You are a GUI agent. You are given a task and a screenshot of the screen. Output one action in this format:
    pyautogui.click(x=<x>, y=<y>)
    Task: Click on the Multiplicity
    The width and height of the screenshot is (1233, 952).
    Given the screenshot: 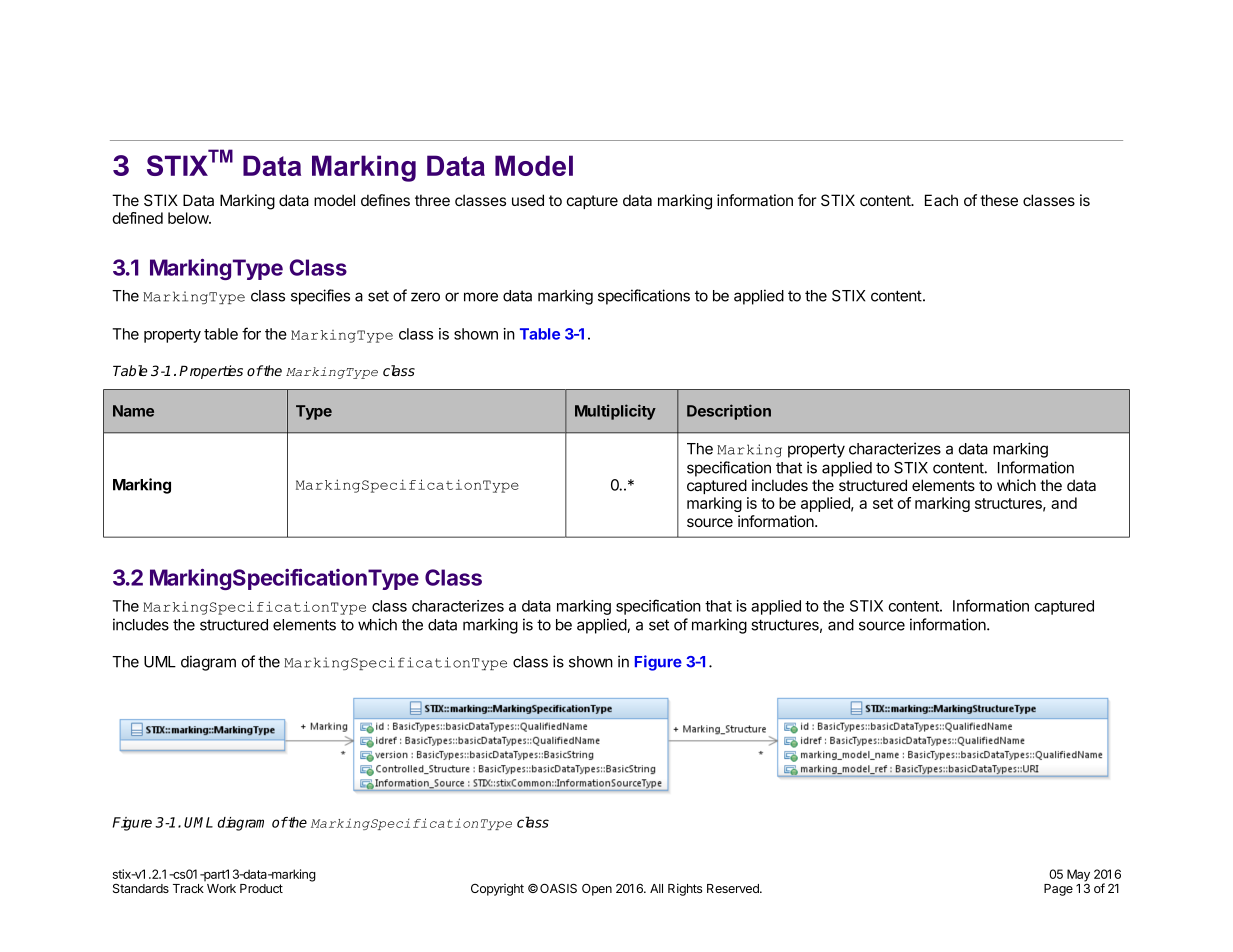 What is the action you would take?
    pyautogui.click(x=615, y=412)
